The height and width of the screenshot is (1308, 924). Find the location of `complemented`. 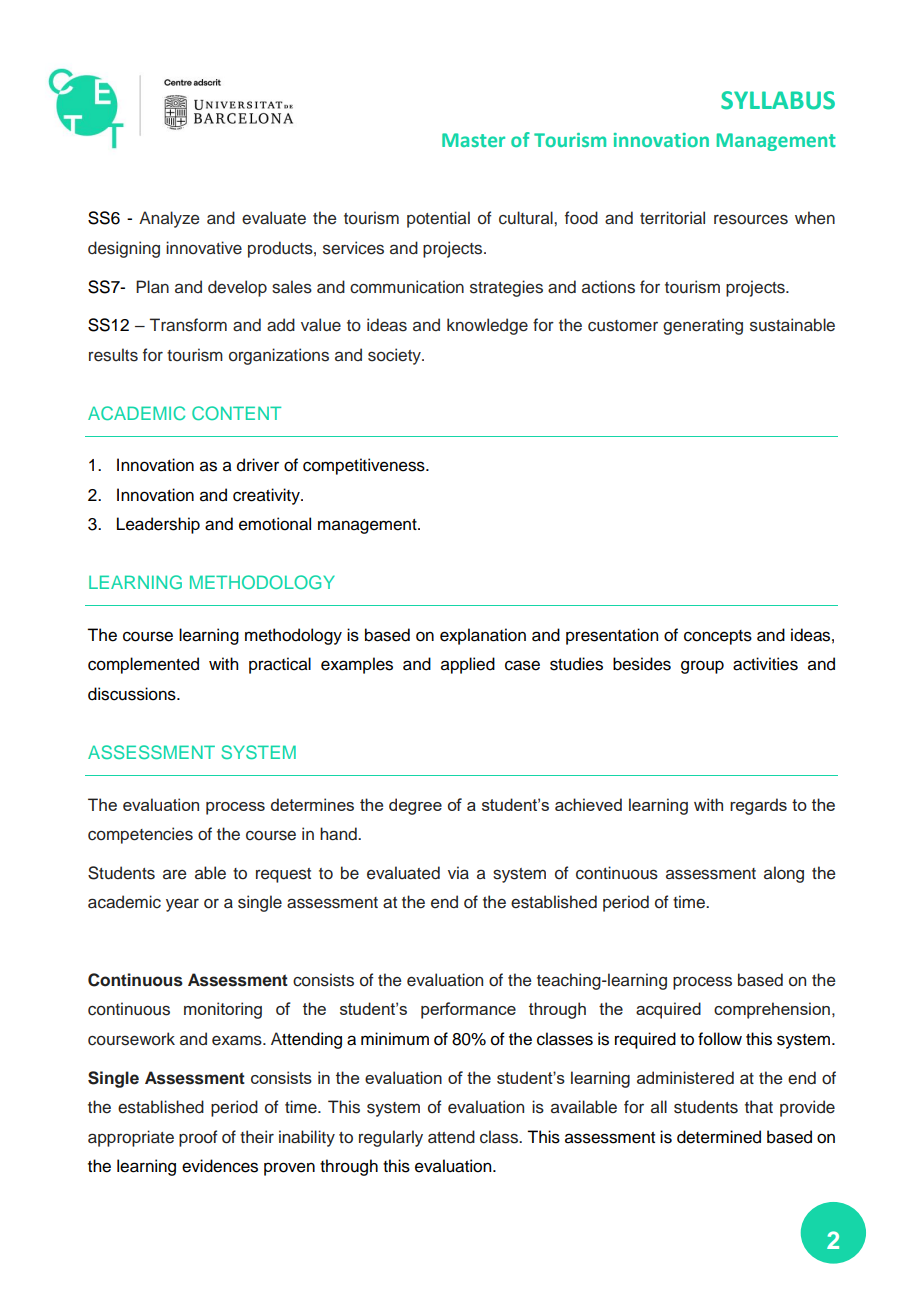

complemented is located at coordinates (143, 665).
